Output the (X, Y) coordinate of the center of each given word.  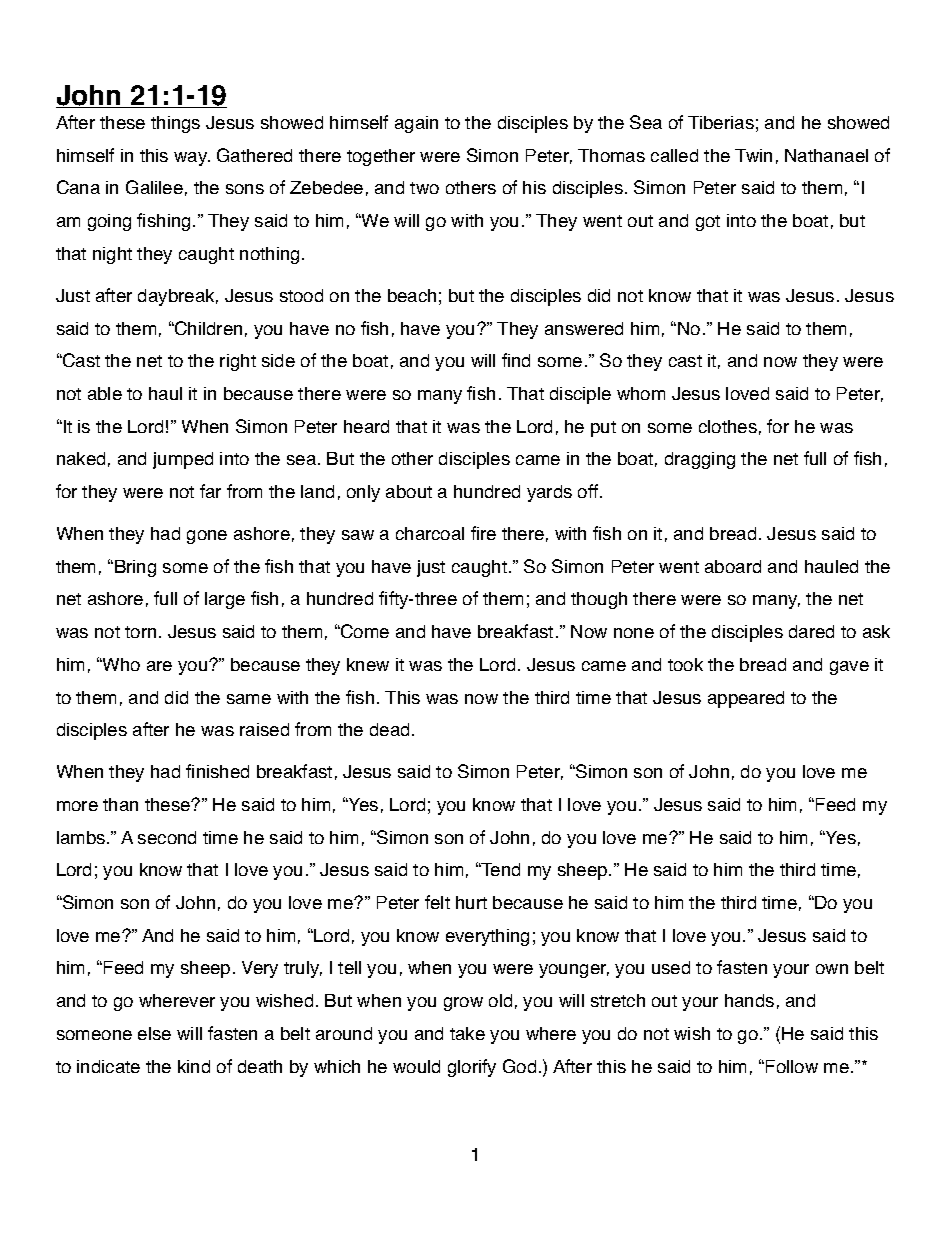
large (225, 600)
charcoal (430, 533)
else (154, 1033)
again (416, 124)
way (192, 159)
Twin (753, 155)
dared (811, 631)
